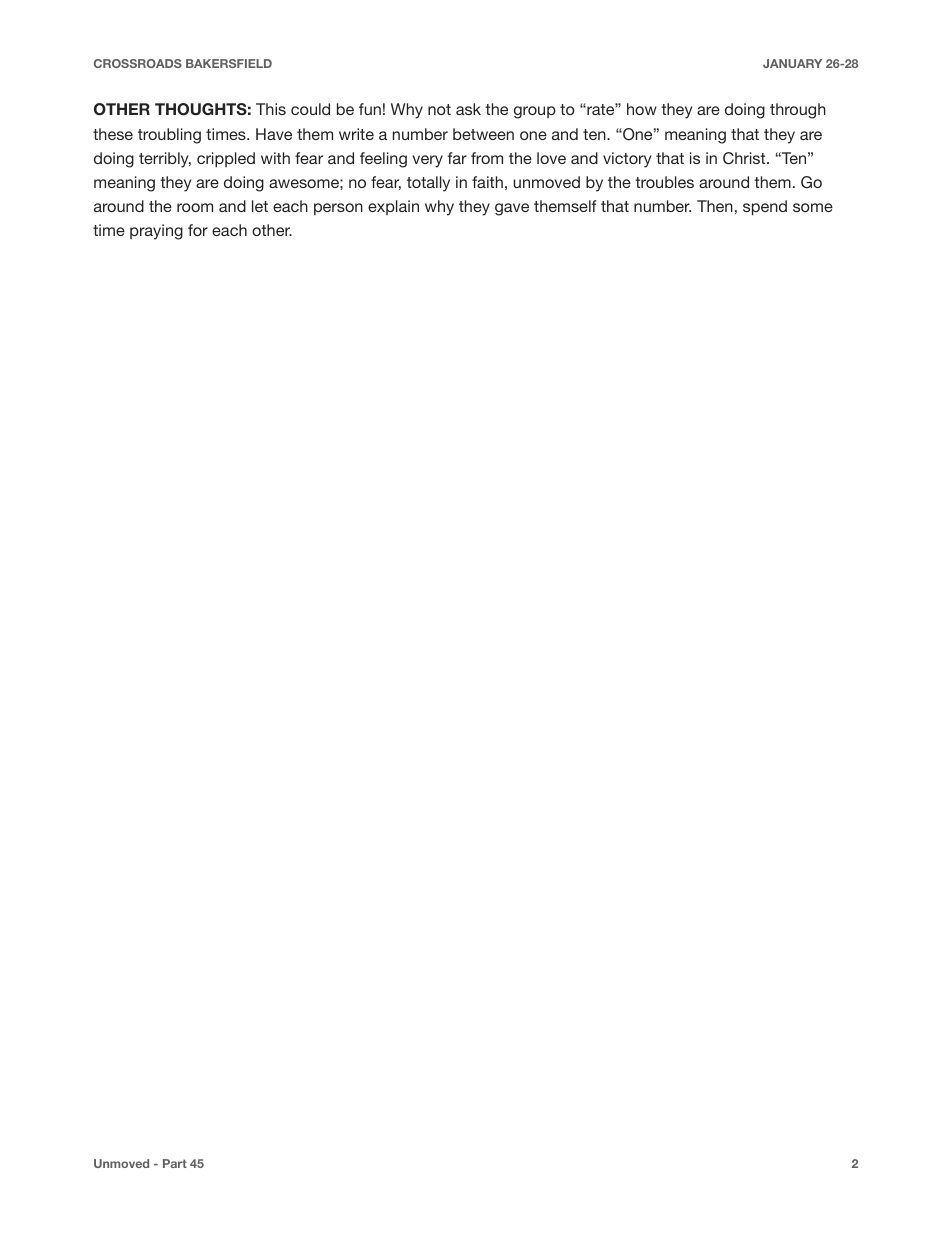  I want to click on troubles, so click(664, 182).
